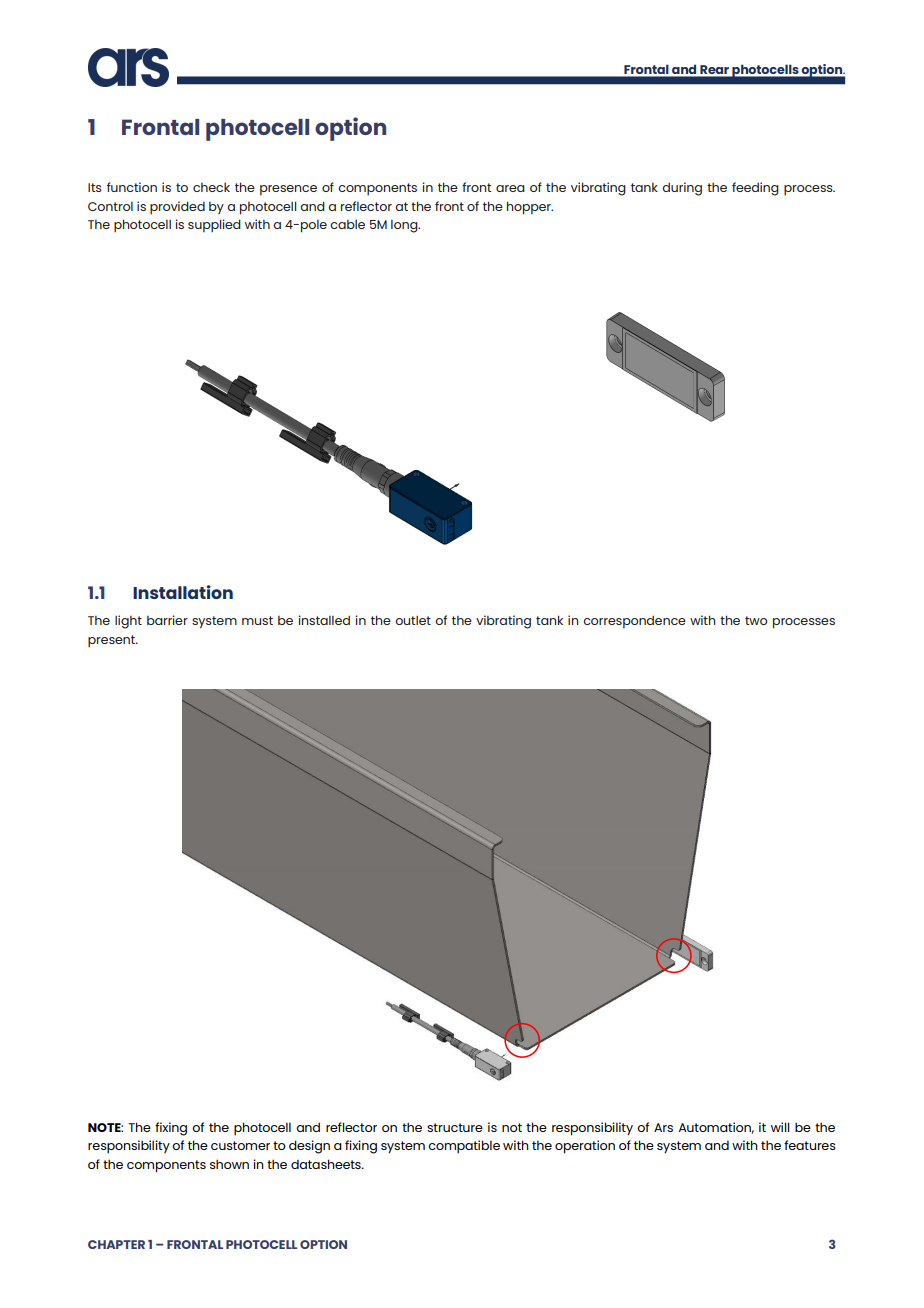  What do you see at coordinates (177, 207) in the screenshot?
I see `provided` at bounding box center [177, 207].
